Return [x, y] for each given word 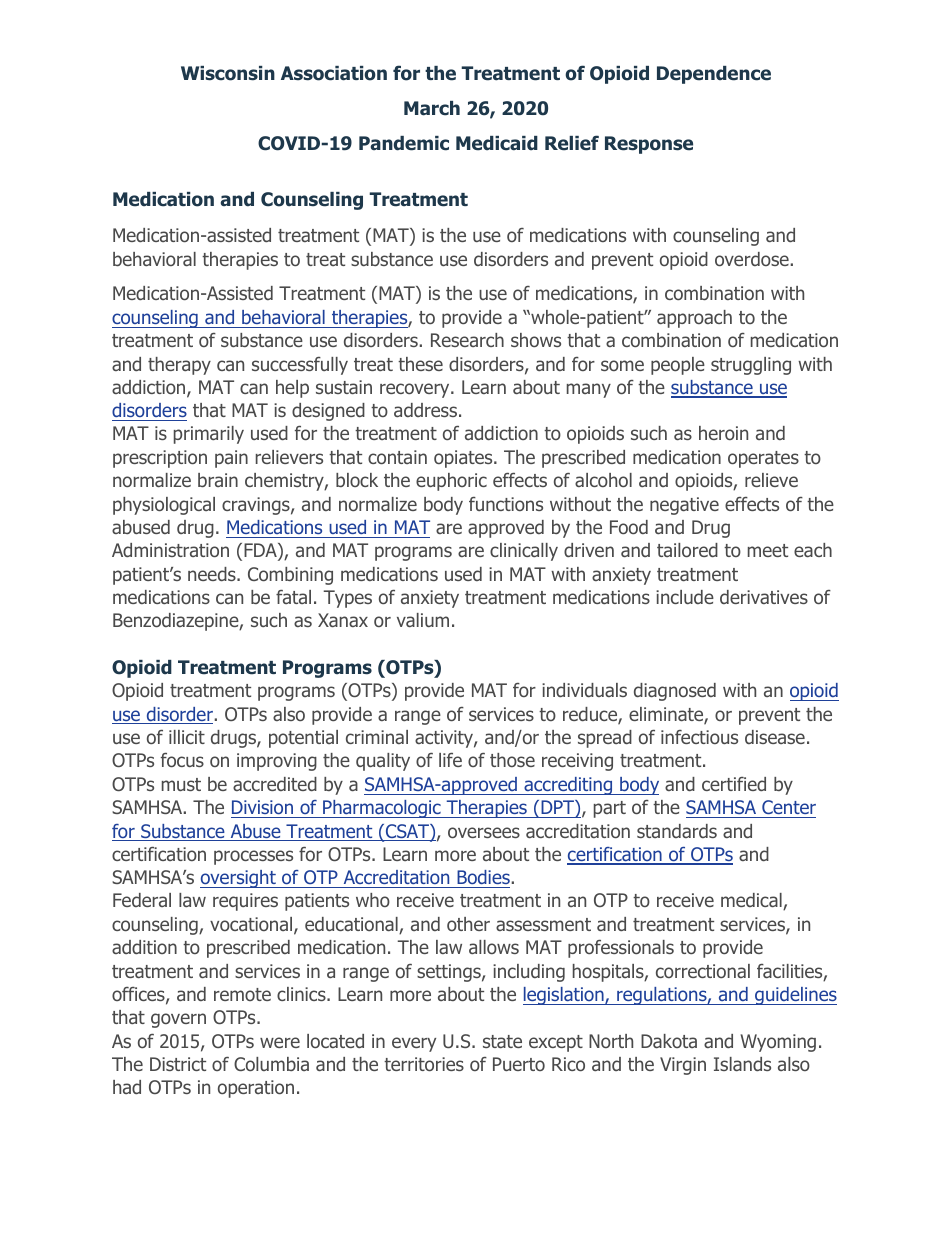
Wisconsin [228, 73]
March [432, 108]
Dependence [714, 75]
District [178, 1064]
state [502, 1041]
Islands [742, 1064]
